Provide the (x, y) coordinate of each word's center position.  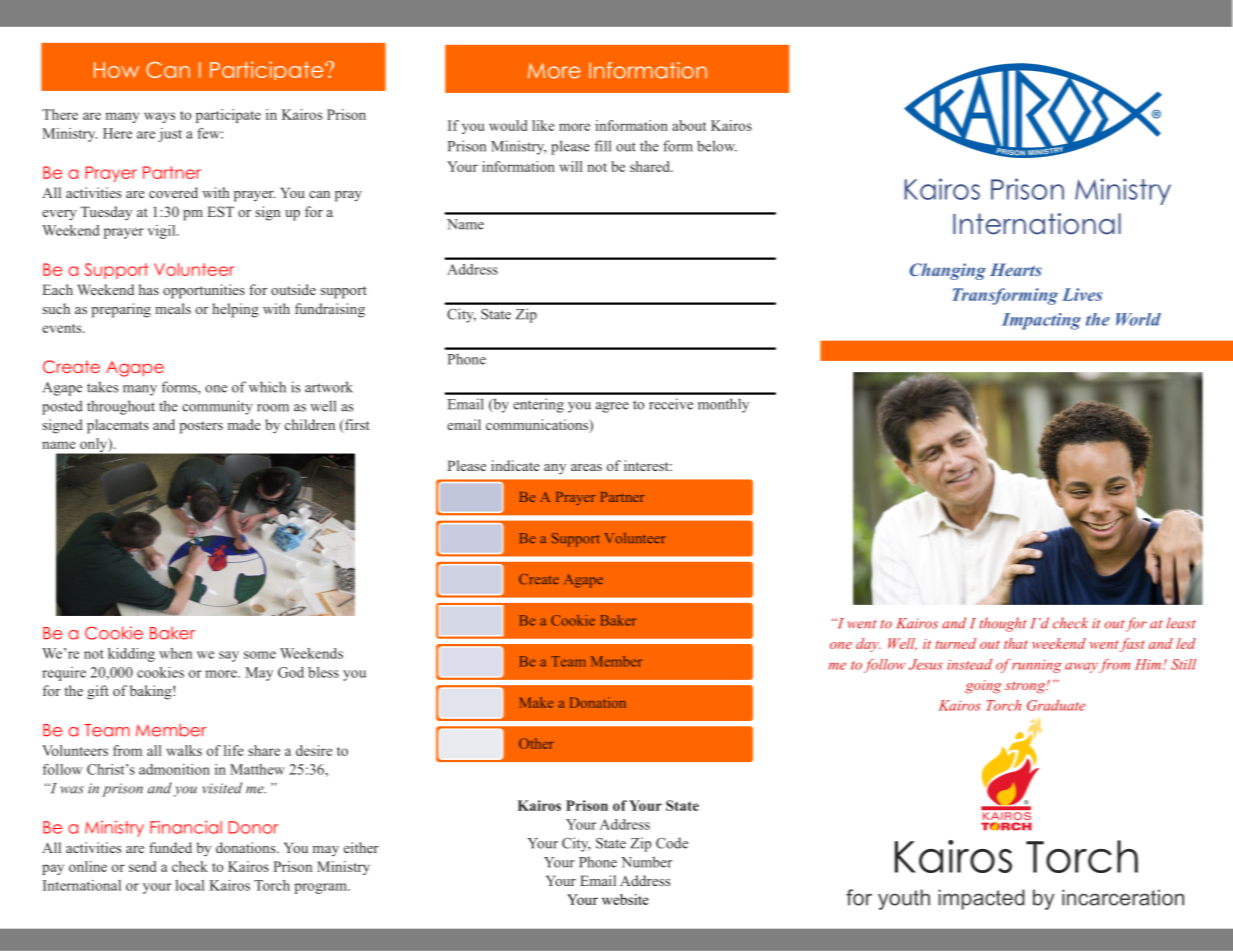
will (570, 166)
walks (184, 750)
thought (1002, 624)
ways (159, 117)
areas (586, 467)
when (175, 653)
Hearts (1016, 269)
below (717, 146)
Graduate (1056, 705)
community (217, 407)
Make (536, 702)
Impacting (1041, 321)
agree (612, 407)
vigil (162, 232)
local (189, 885)
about (689, 125)
